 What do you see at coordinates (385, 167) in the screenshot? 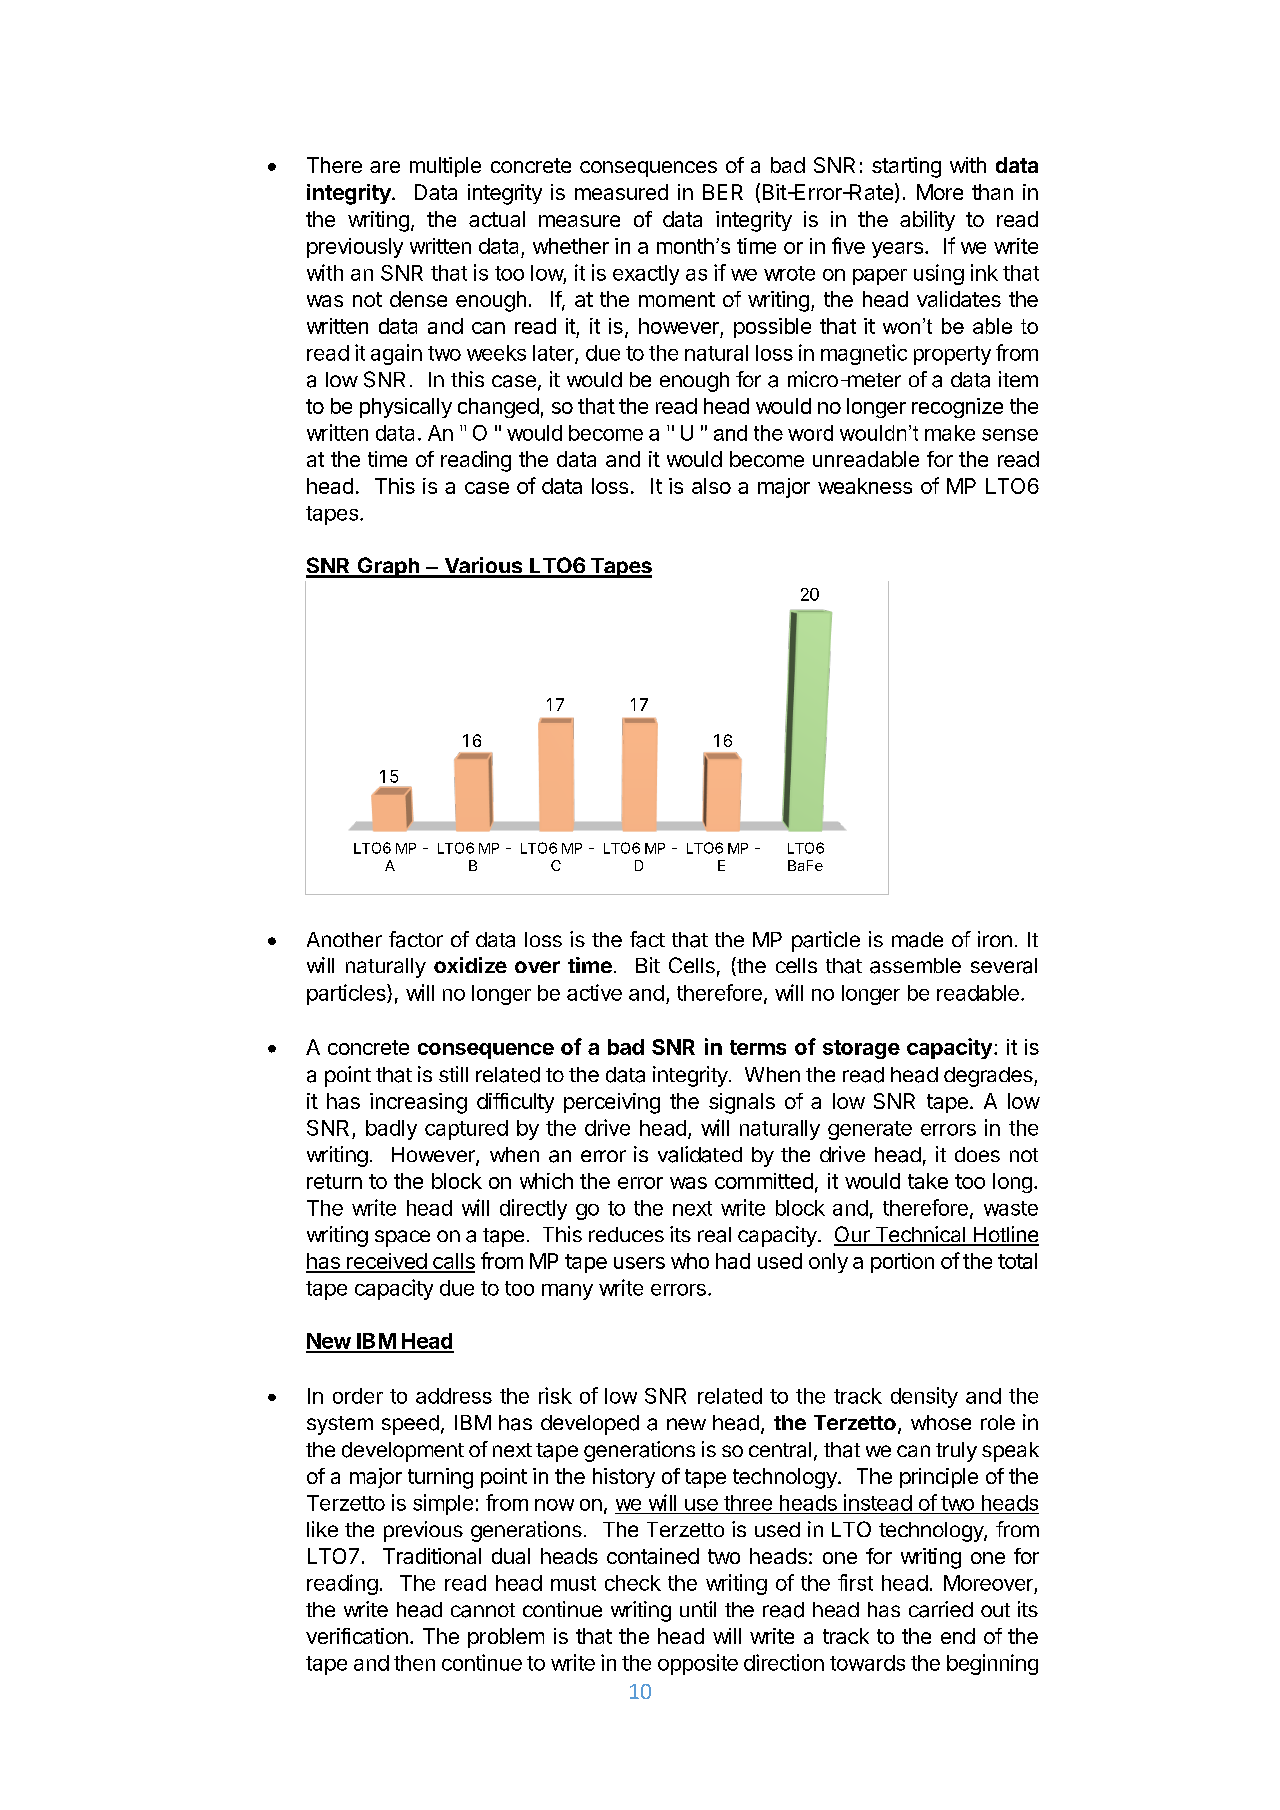
I see `are` at bounding box center [385, 167].
